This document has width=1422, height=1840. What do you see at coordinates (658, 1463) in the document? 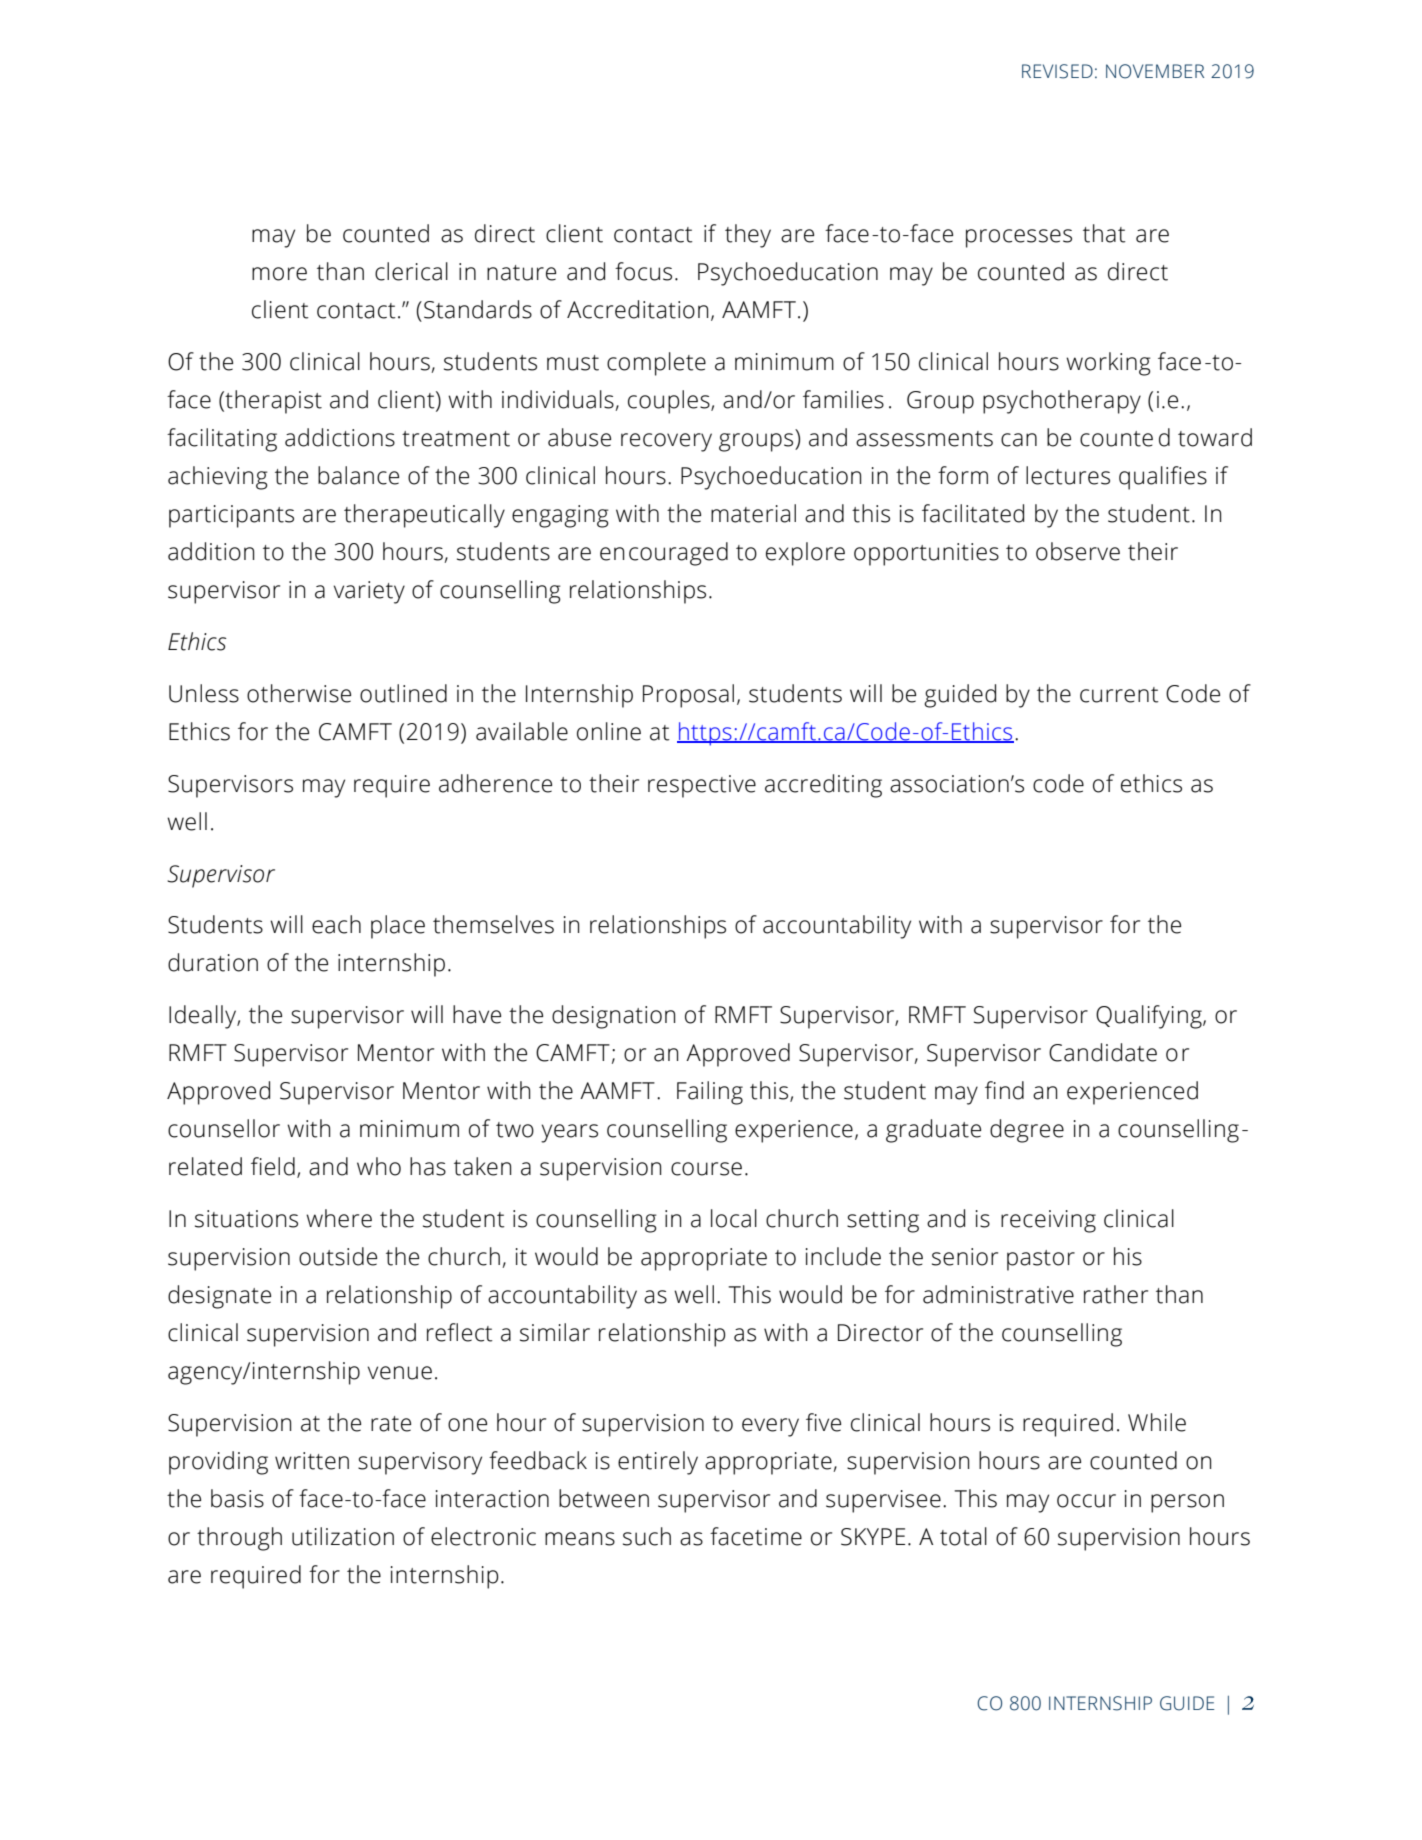
I see `entirely` at bounding box center [658, 1463].
